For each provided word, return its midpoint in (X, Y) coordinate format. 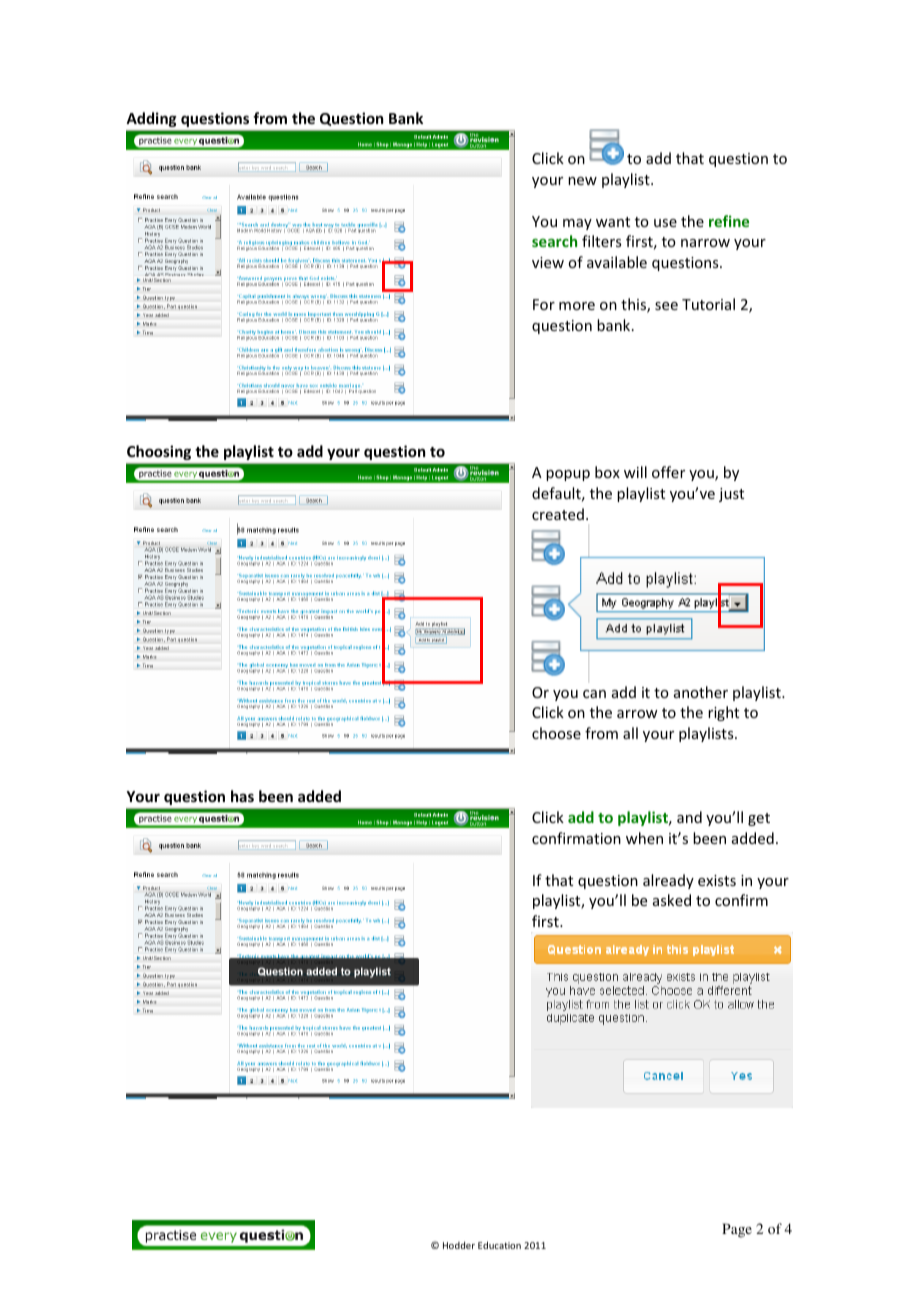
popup (568, 475)
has (242, 796)
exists (717, 880)
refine (729, 221)
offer (668, 472)
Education (499, 1245)
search (554, 241)
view (548, 262)
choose (556, 733)
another (701, 692)
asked (672, 900)
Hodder (459, 1245)
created (558, 514)
